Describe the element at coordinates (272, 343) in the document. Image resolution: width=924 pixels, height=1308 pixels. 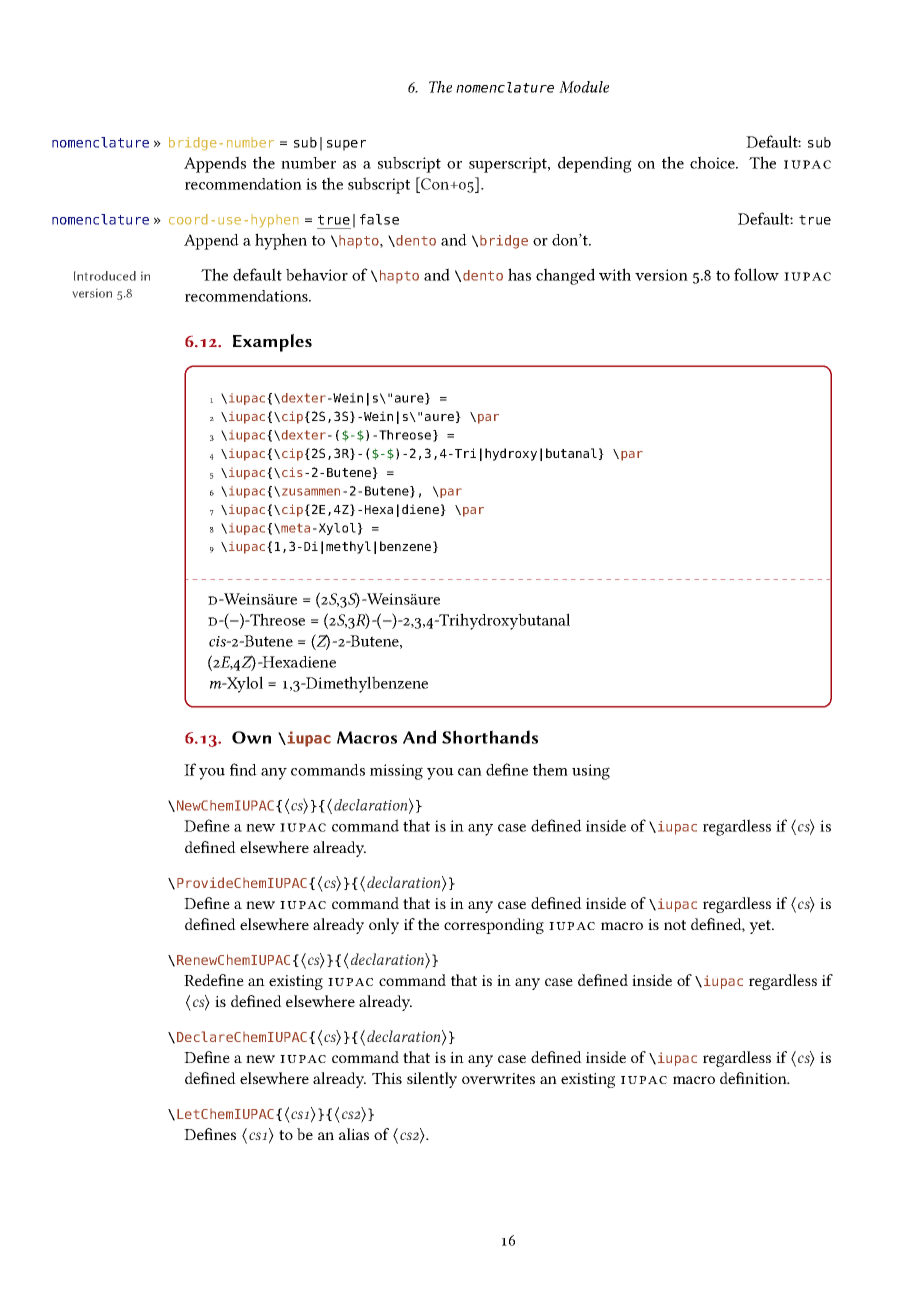
I see `Examples` at that location.
